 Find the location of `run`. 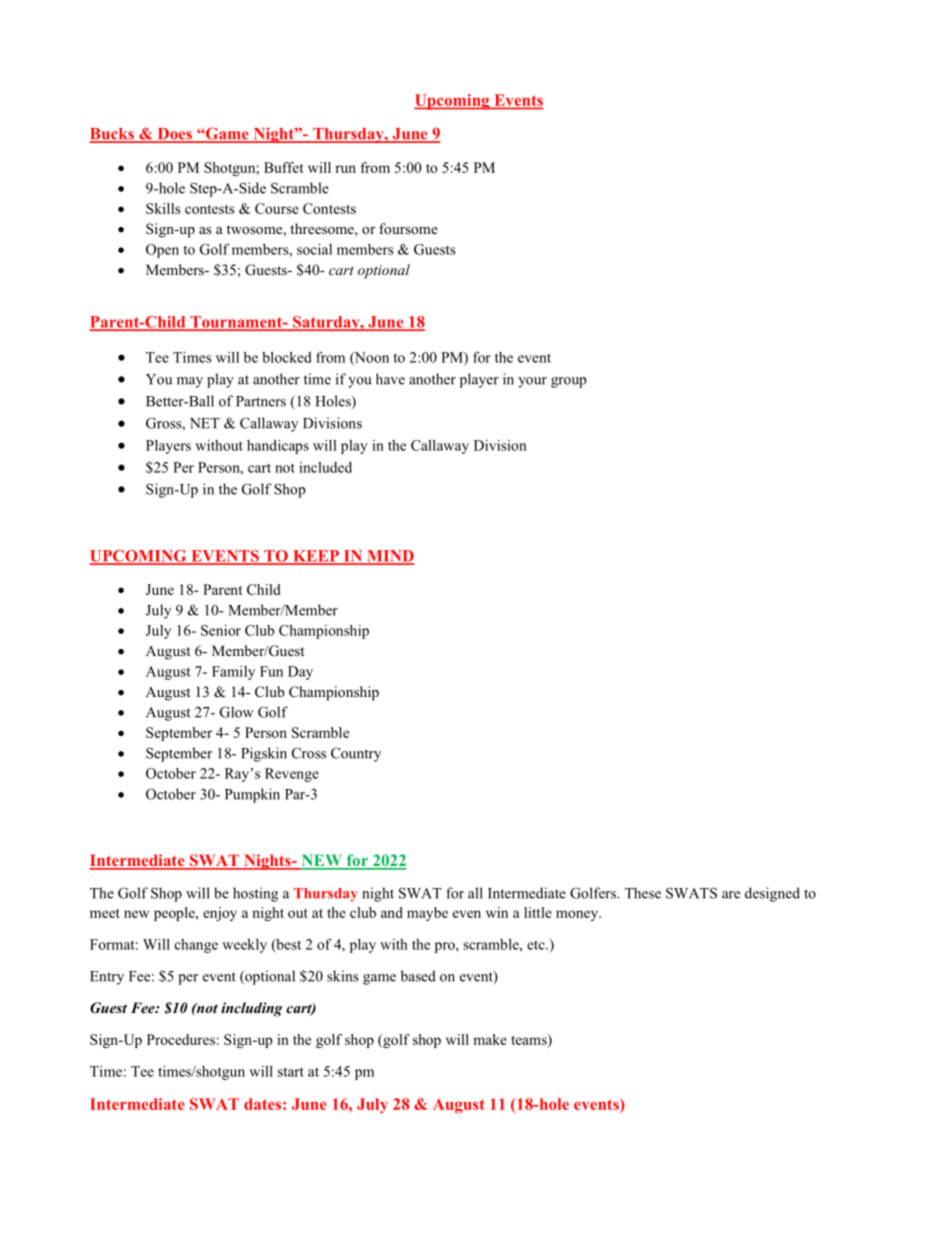

run is located at coordinates (345, 169).
